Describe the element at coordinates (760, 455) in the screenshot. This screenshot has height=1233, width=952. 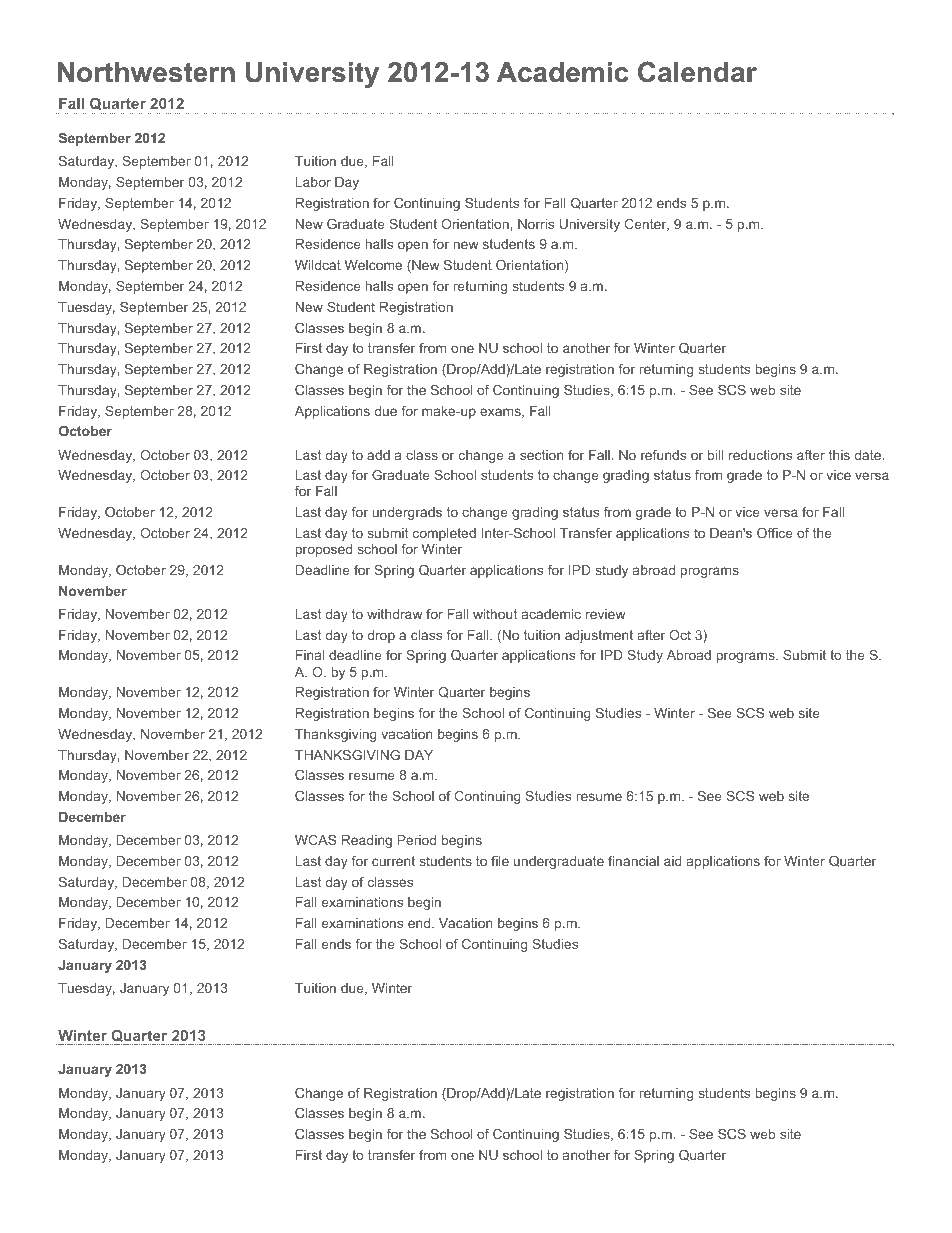
I see `reductions` at that location.
